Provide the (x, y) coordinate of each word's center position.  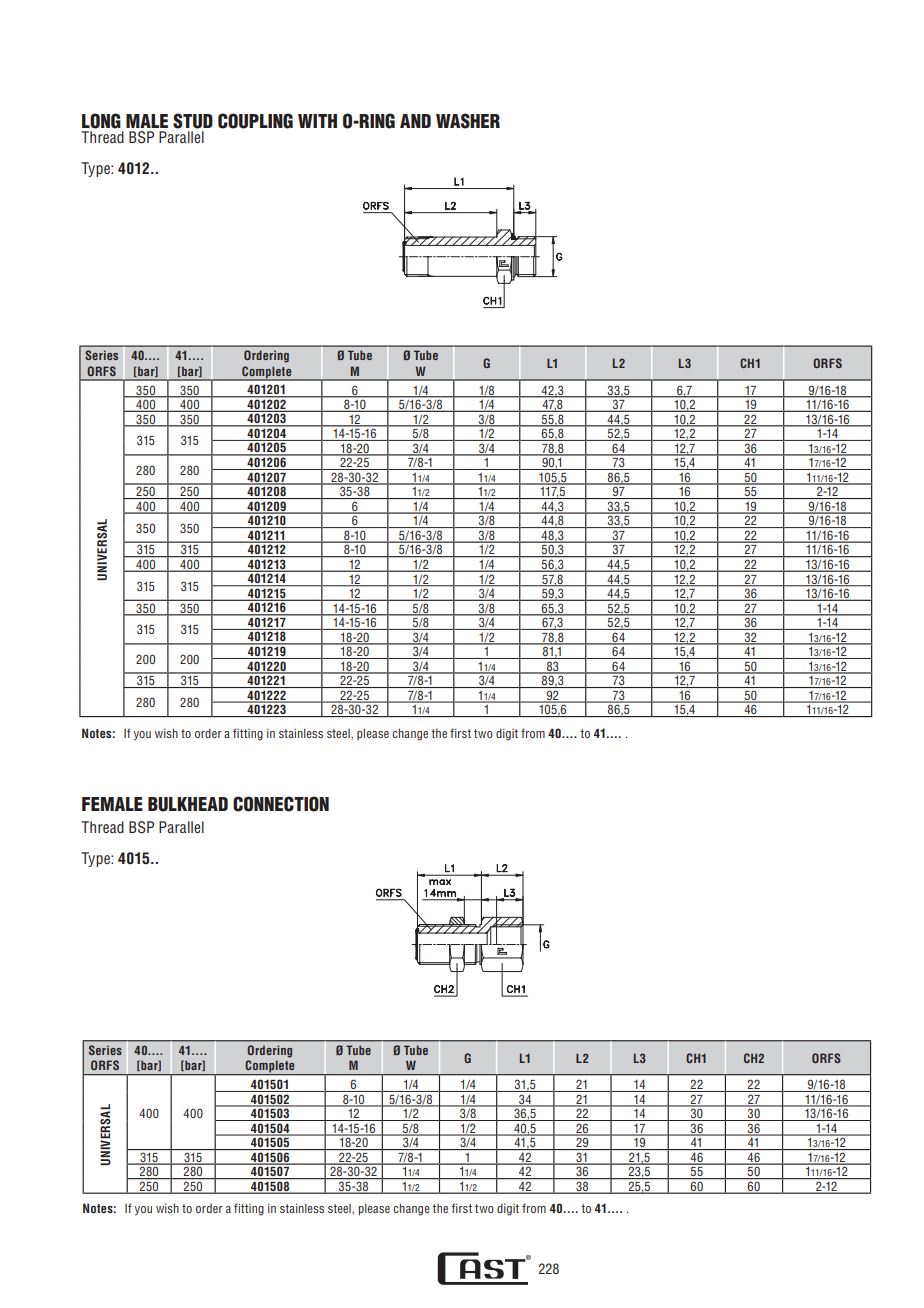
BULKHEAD (188, 804)
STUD (193, 121)
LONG (101, 121)
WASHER (468, 121)
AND (415, 121)
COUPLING (255, 121)
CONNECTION (281, 804)
